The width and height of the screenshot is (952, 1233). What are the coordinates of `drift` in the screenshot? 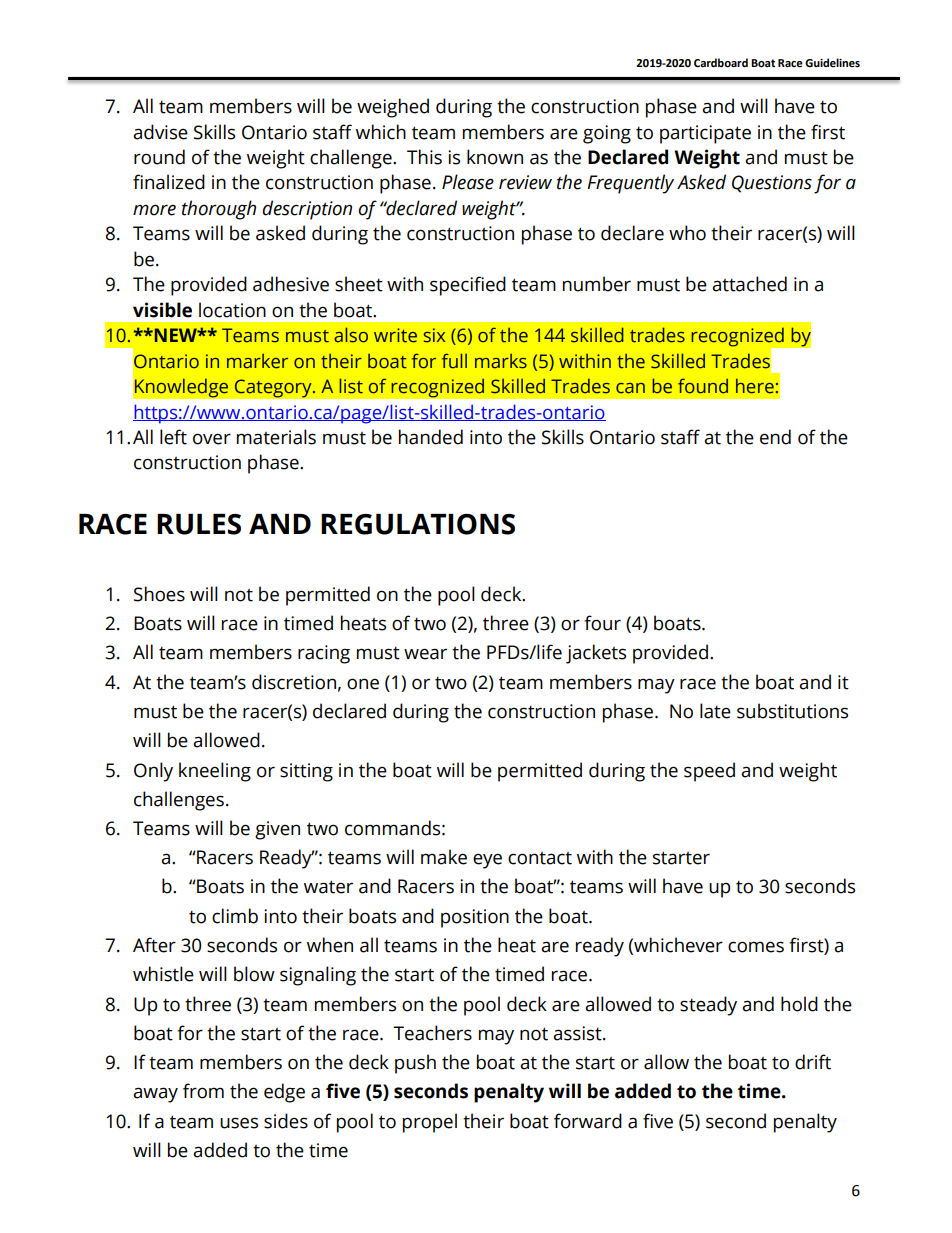 It's located at (813, 1062).
